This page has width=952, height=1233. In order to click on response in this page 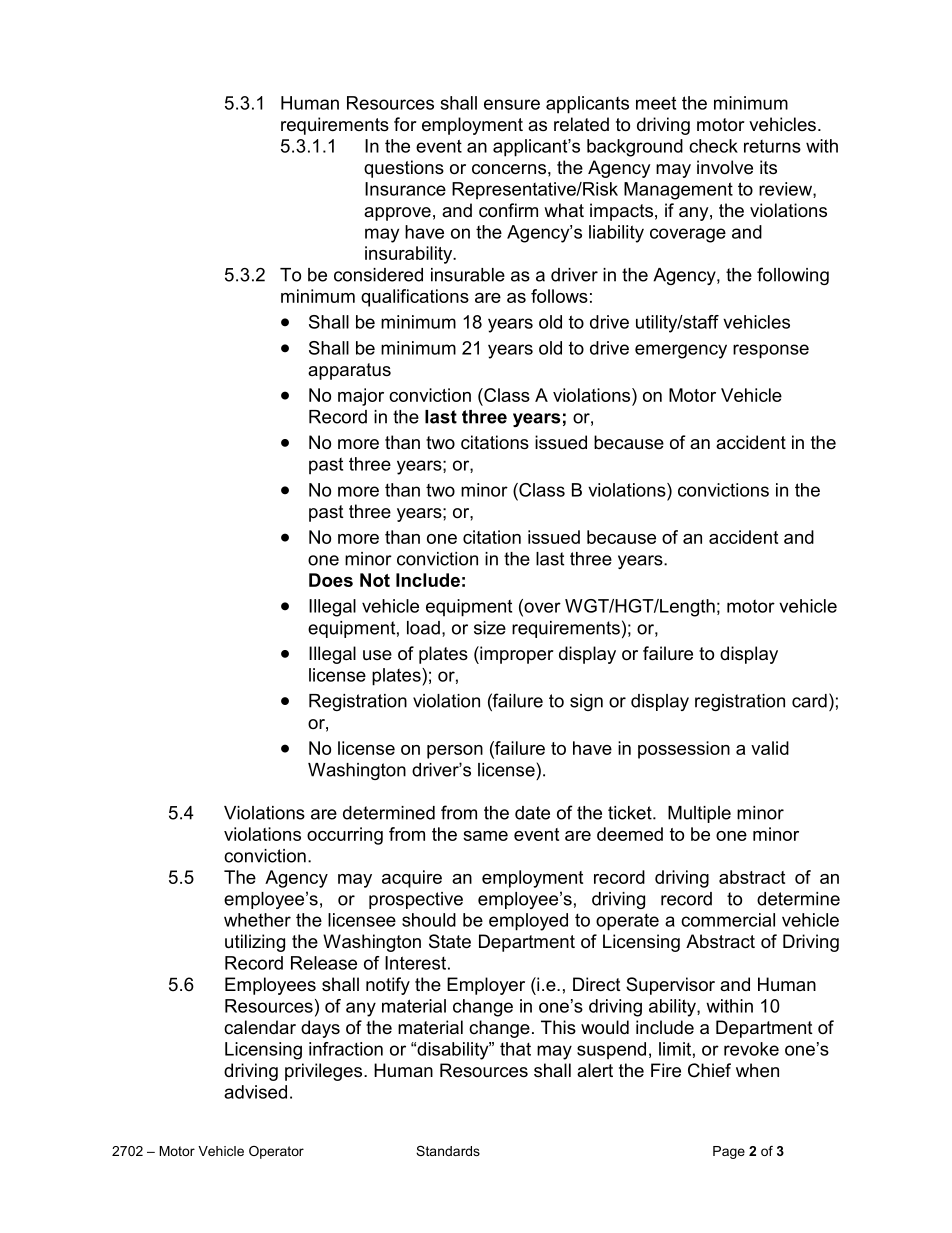, I will do `click(771, 351)`.
